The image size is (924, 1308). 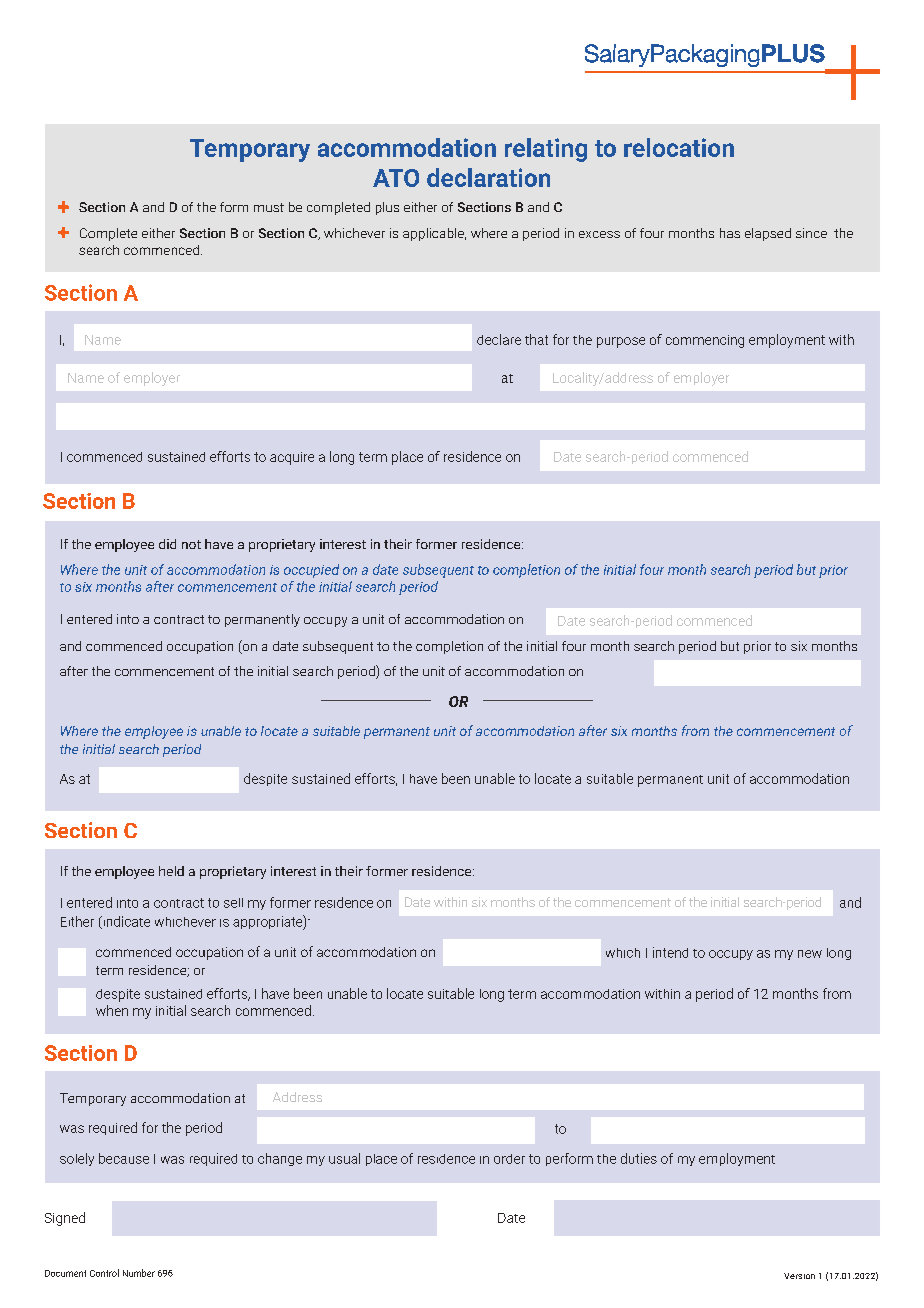 What do you see at coordinates (311, 571) in the image?
I see `occupied` at bounding box center [311, 571].
